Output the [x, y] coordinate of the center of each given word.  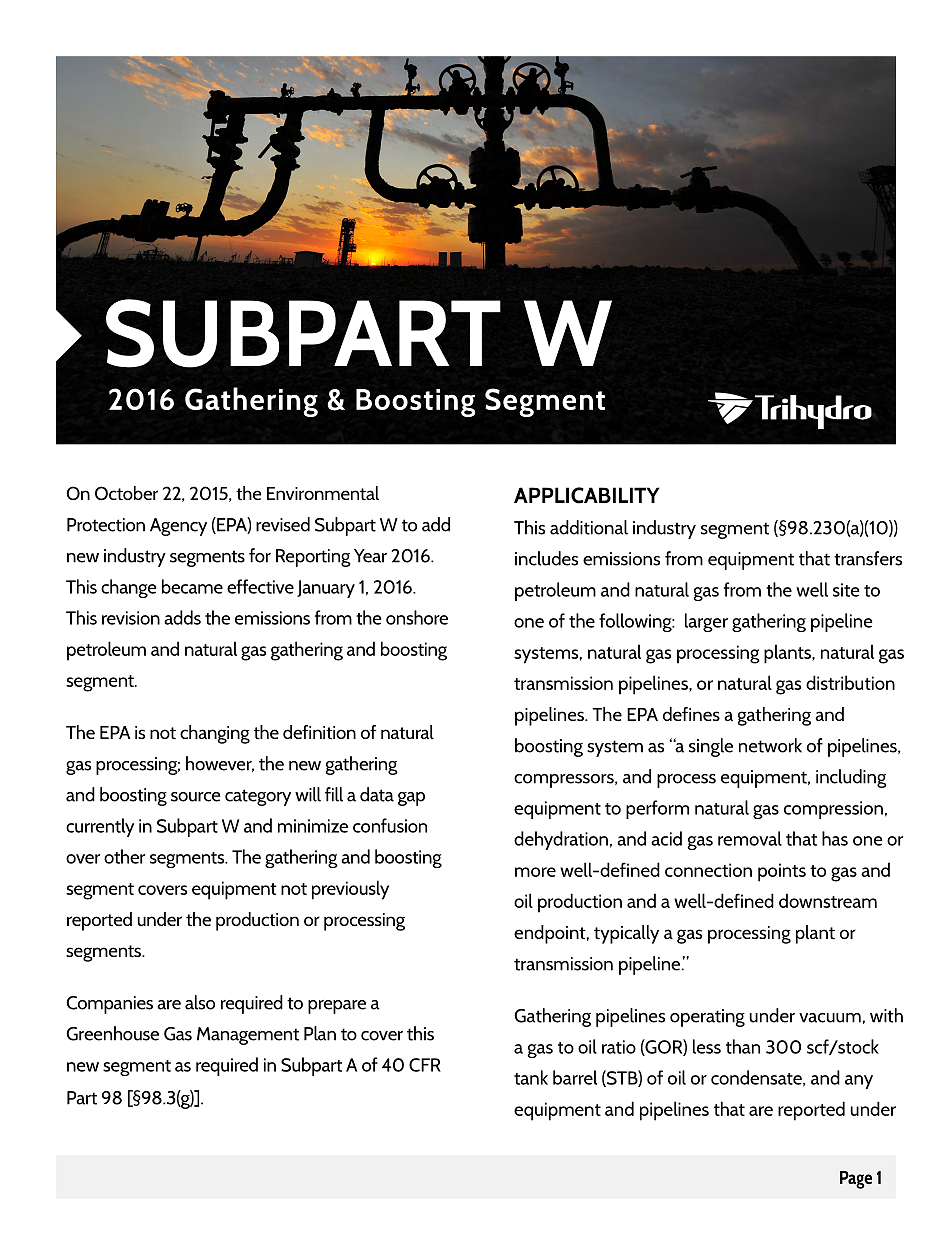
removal [750, 838]
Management [248, 1036]
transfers [868, 558]
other [124, 856]
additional [589, 527]
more [535, 872]
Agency [178, 527]
